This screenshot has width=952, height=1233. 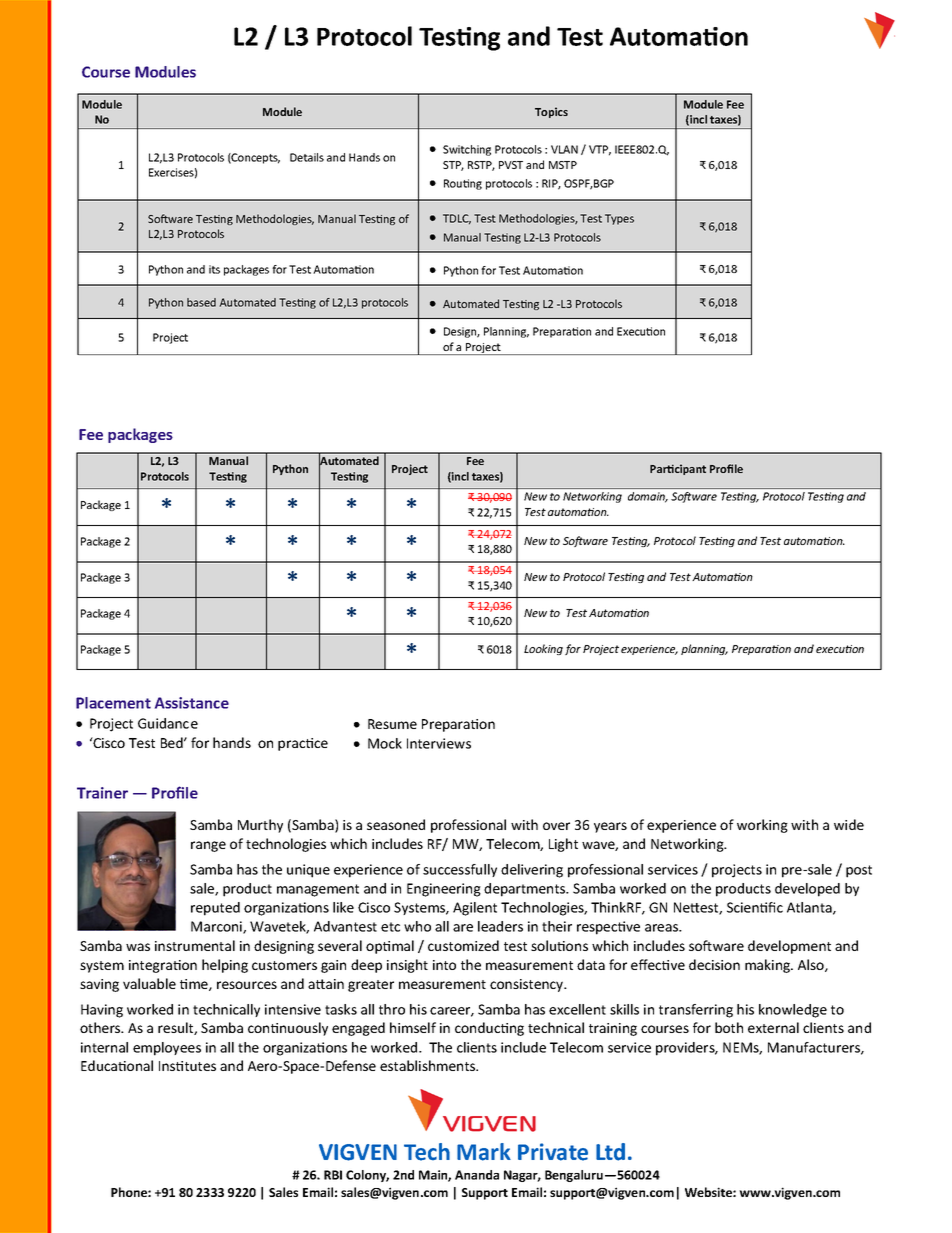 What do you see at coordinates (187, 1066) in the screenshot?
I see `Institutes` at bounding box center [187, 1066].
